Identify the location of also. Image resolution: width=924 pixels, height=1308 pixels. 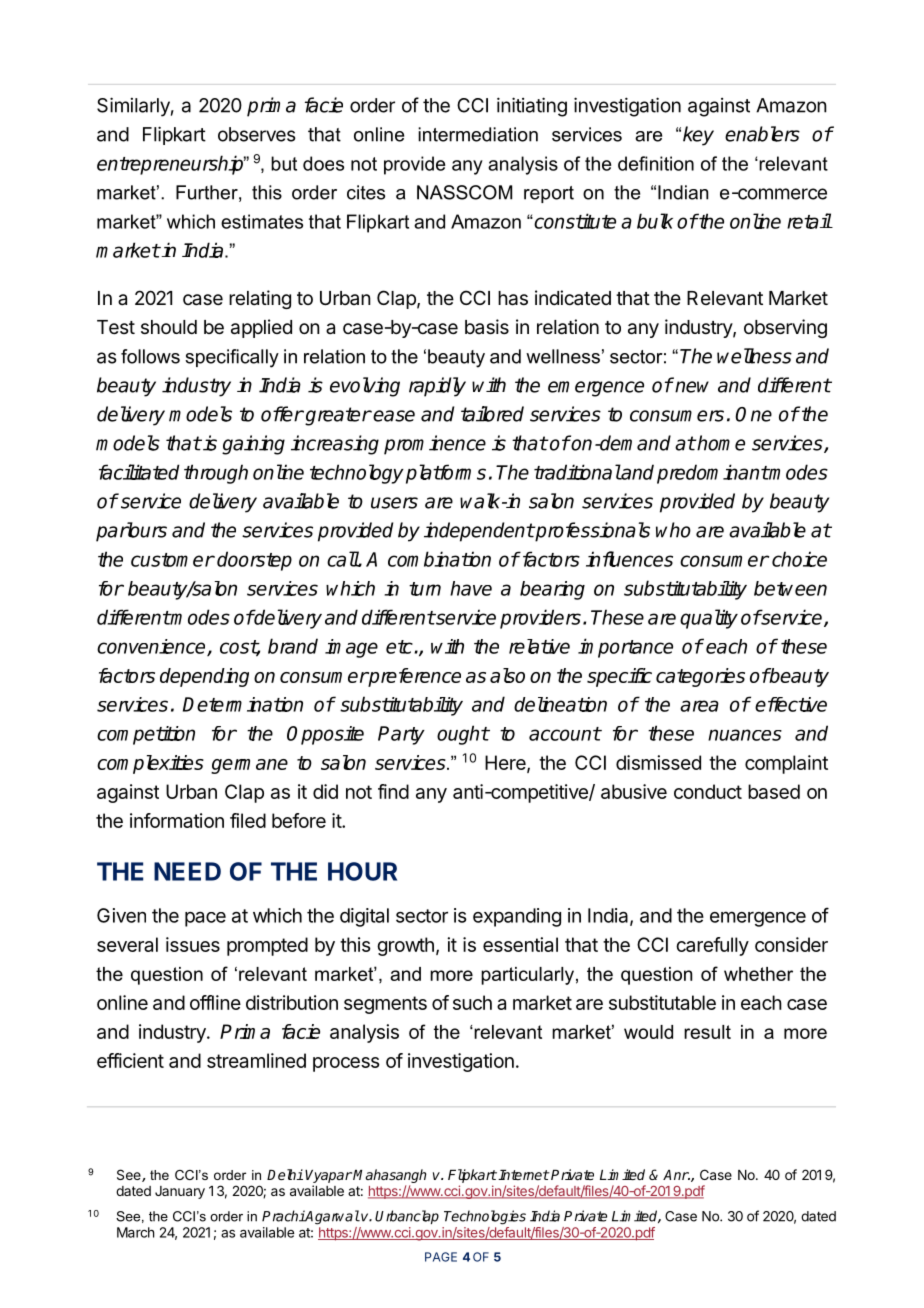
(507, 675).
